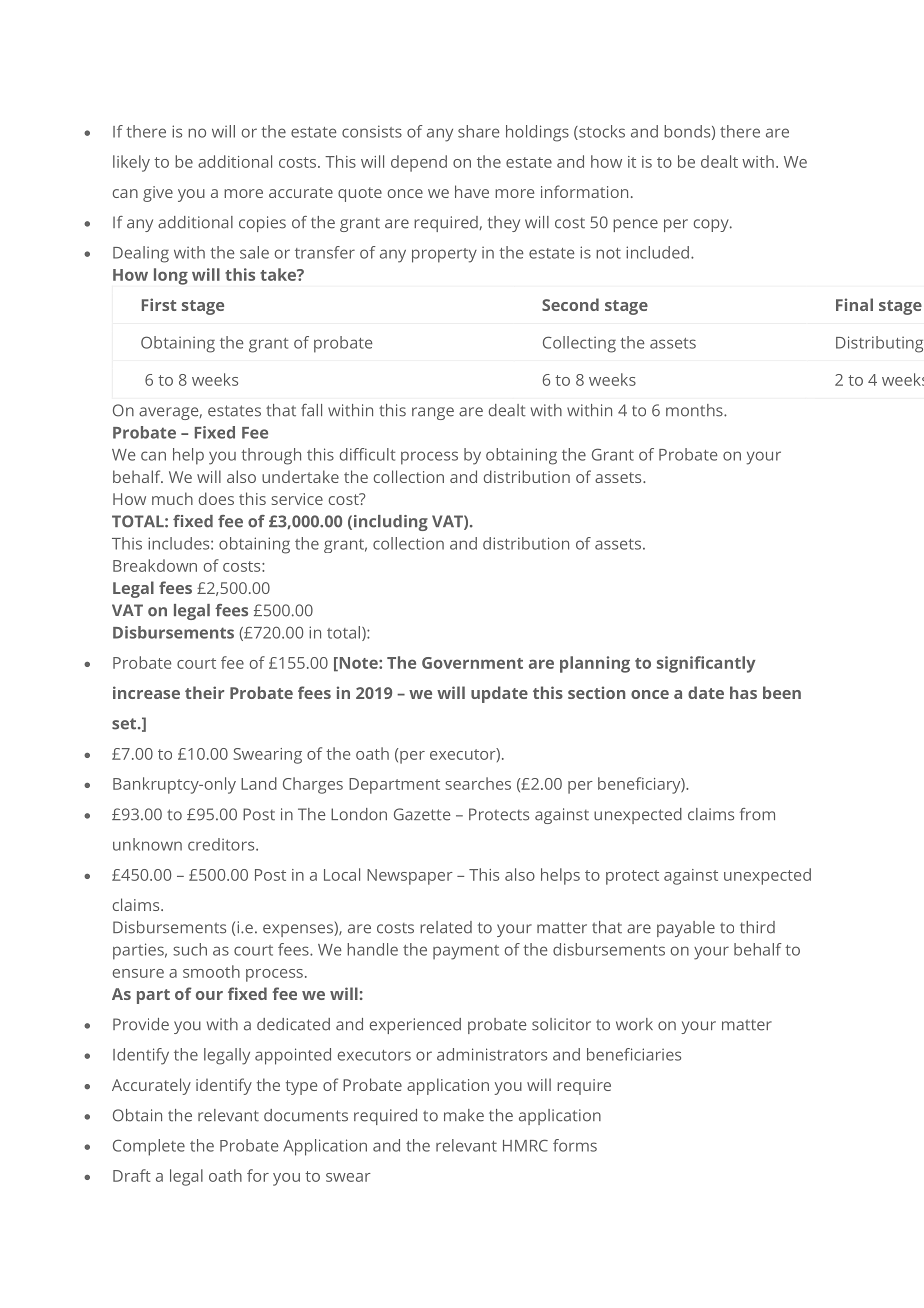 The height and width of the image is (1308, 924). Describe the element at coordinates (757, 814) in the image. I see `from` at that location.
